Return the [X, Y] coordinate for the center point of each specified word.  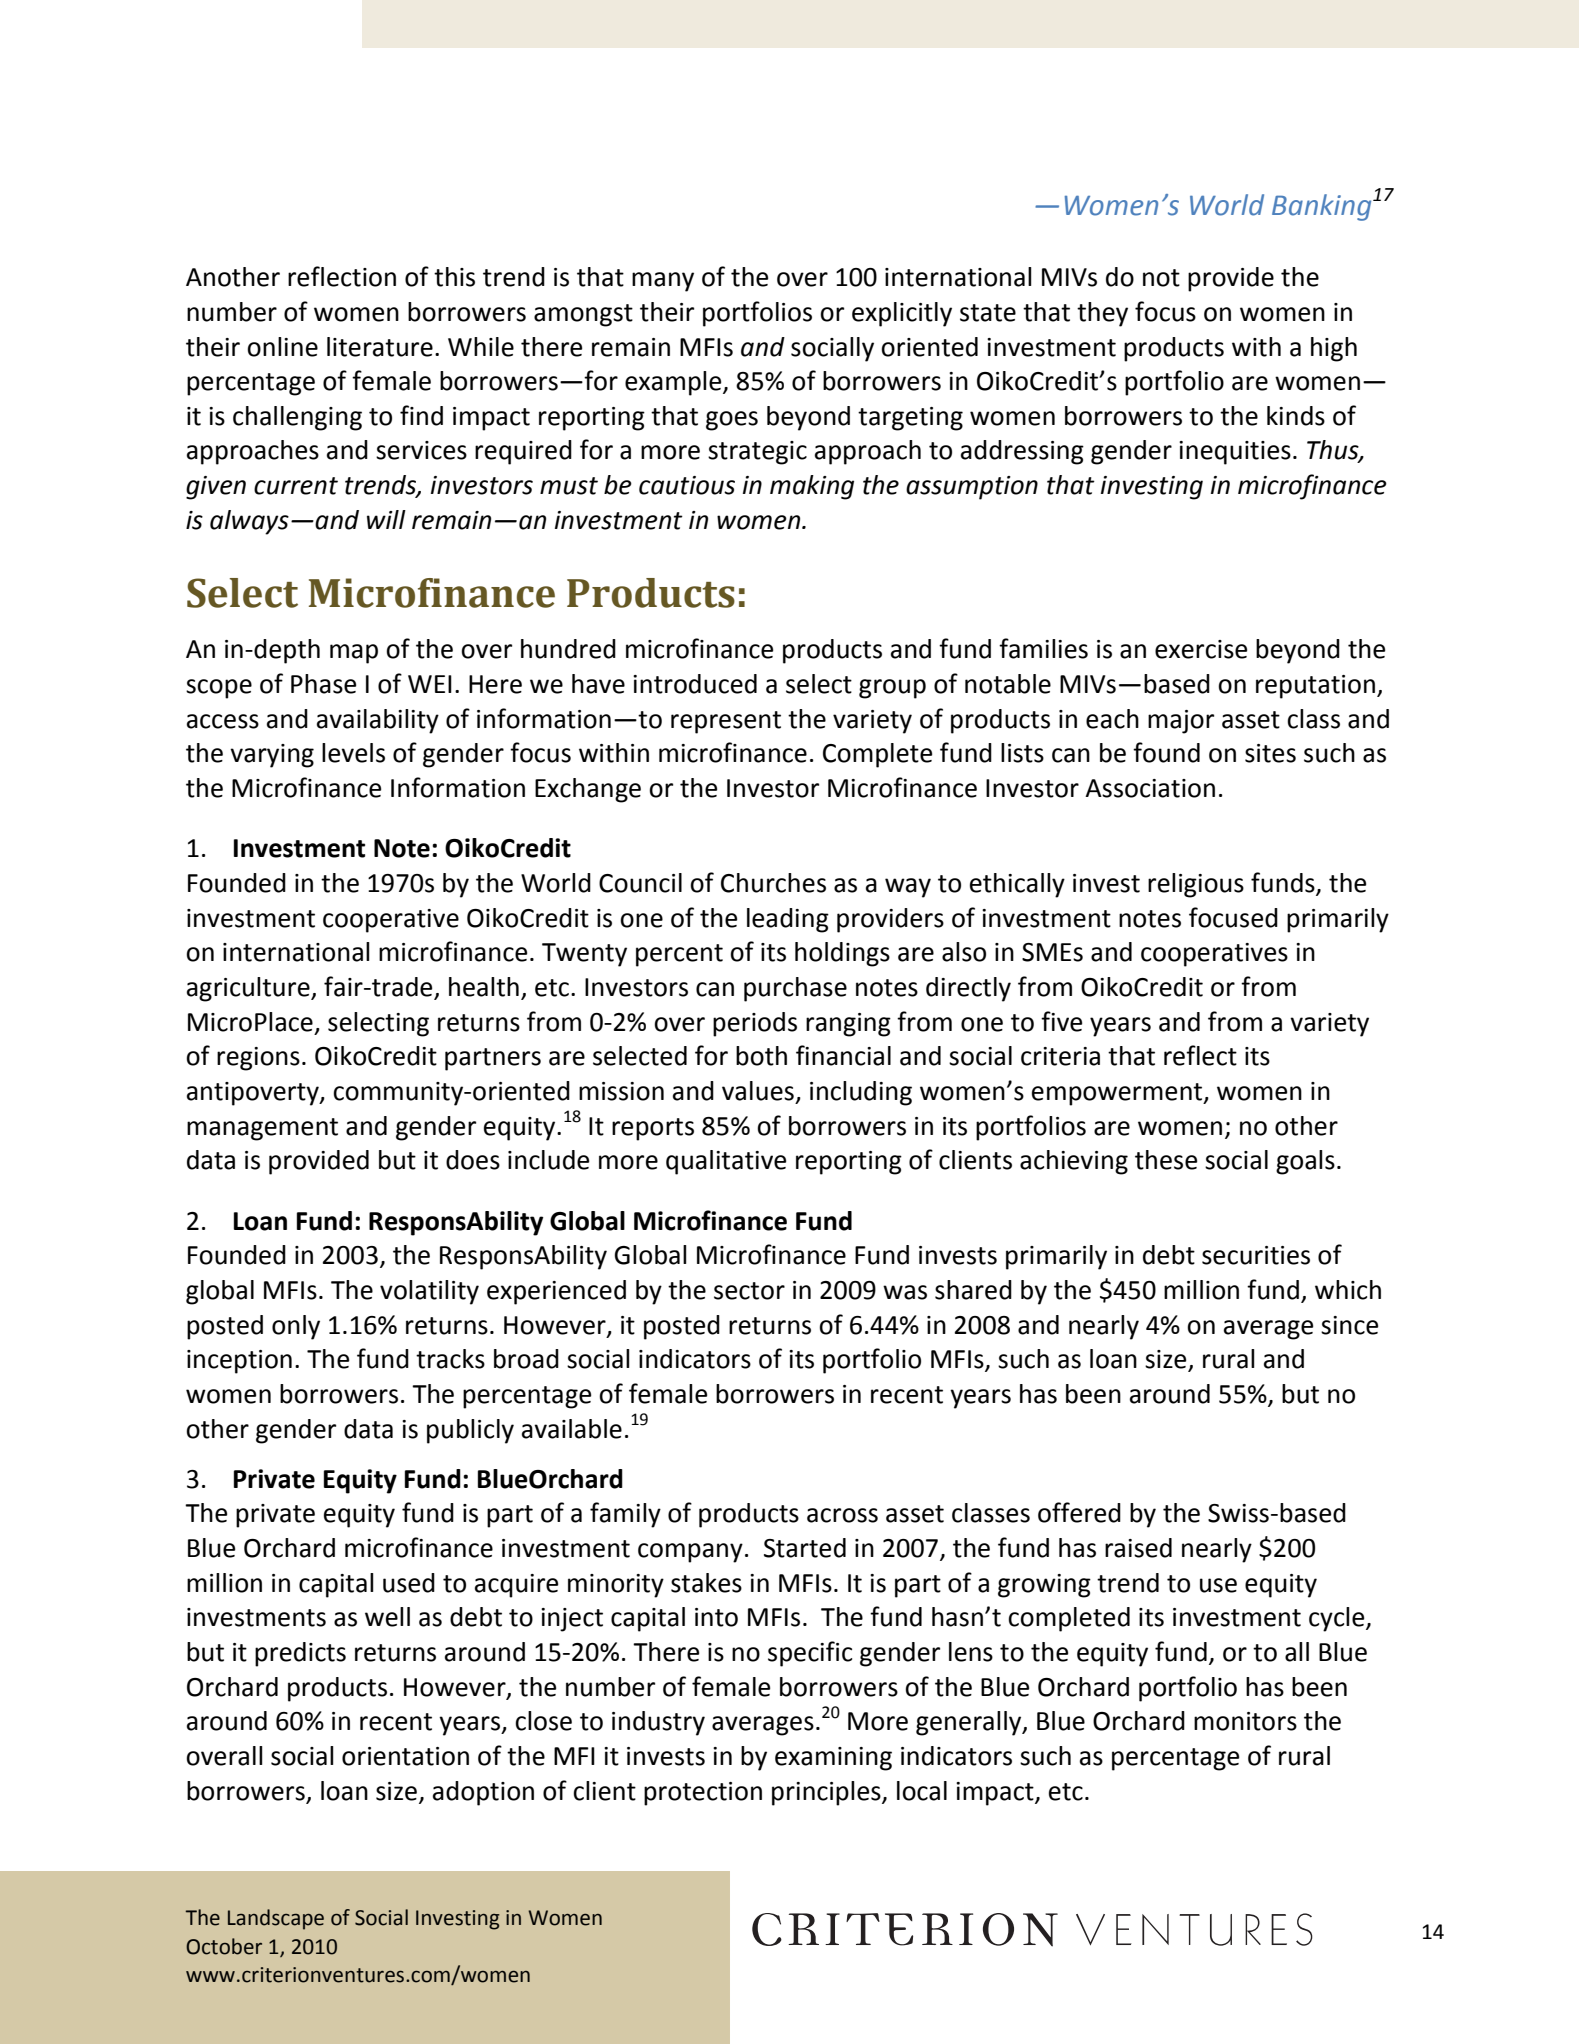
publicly [470, 1431]
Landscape [276, 1919]
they [1102, 314]
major [1181, 722]
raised [1138, 1548]
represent [726, 722]
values [758, 1091]
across [842, 1515]
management [262, 1129]
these [1166, 1160]
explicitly [902, 314]
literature [380, 347]
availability [378, 721]
